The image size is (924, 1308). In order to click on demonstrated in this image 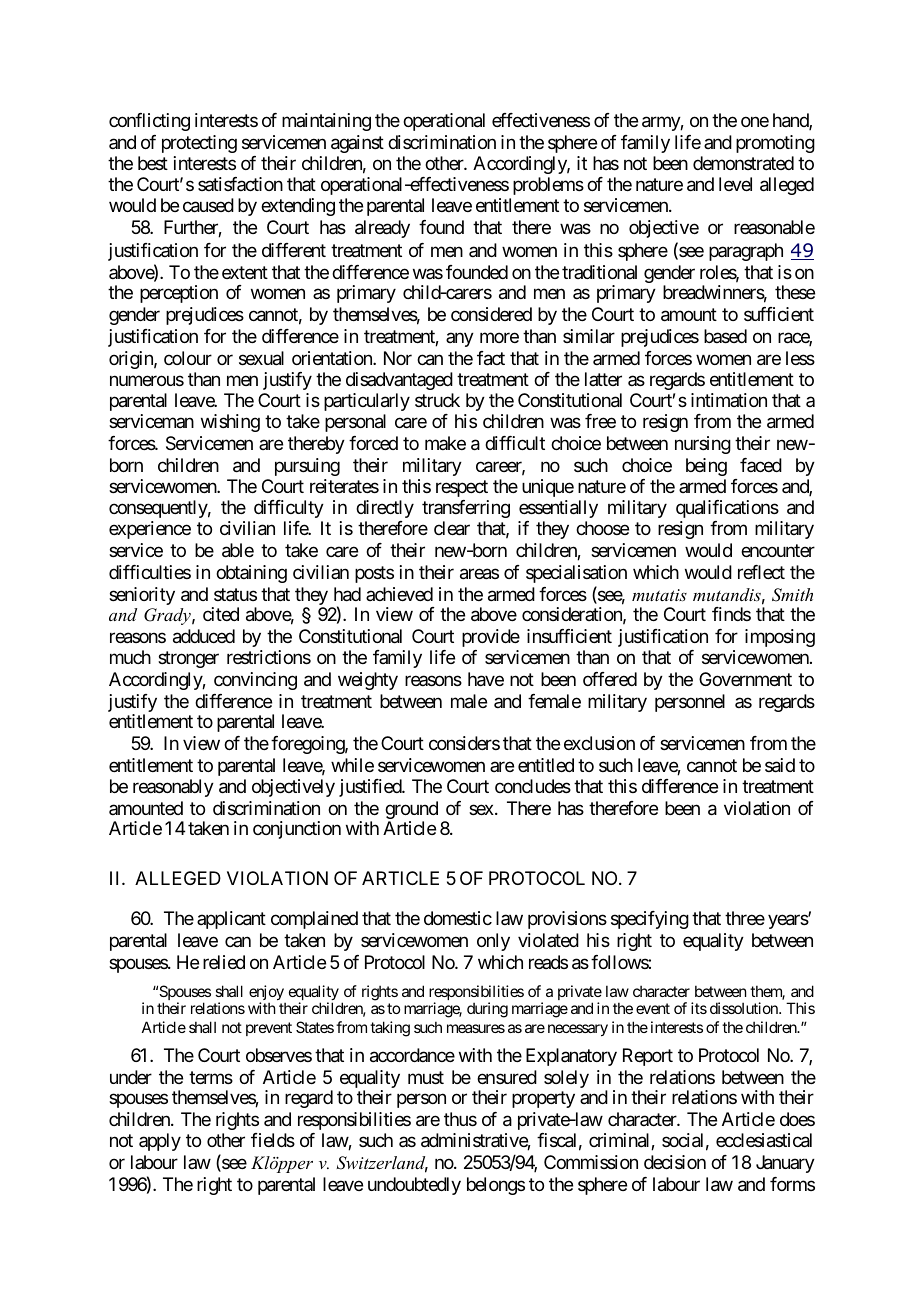, I will do `click(743, 163)`.
